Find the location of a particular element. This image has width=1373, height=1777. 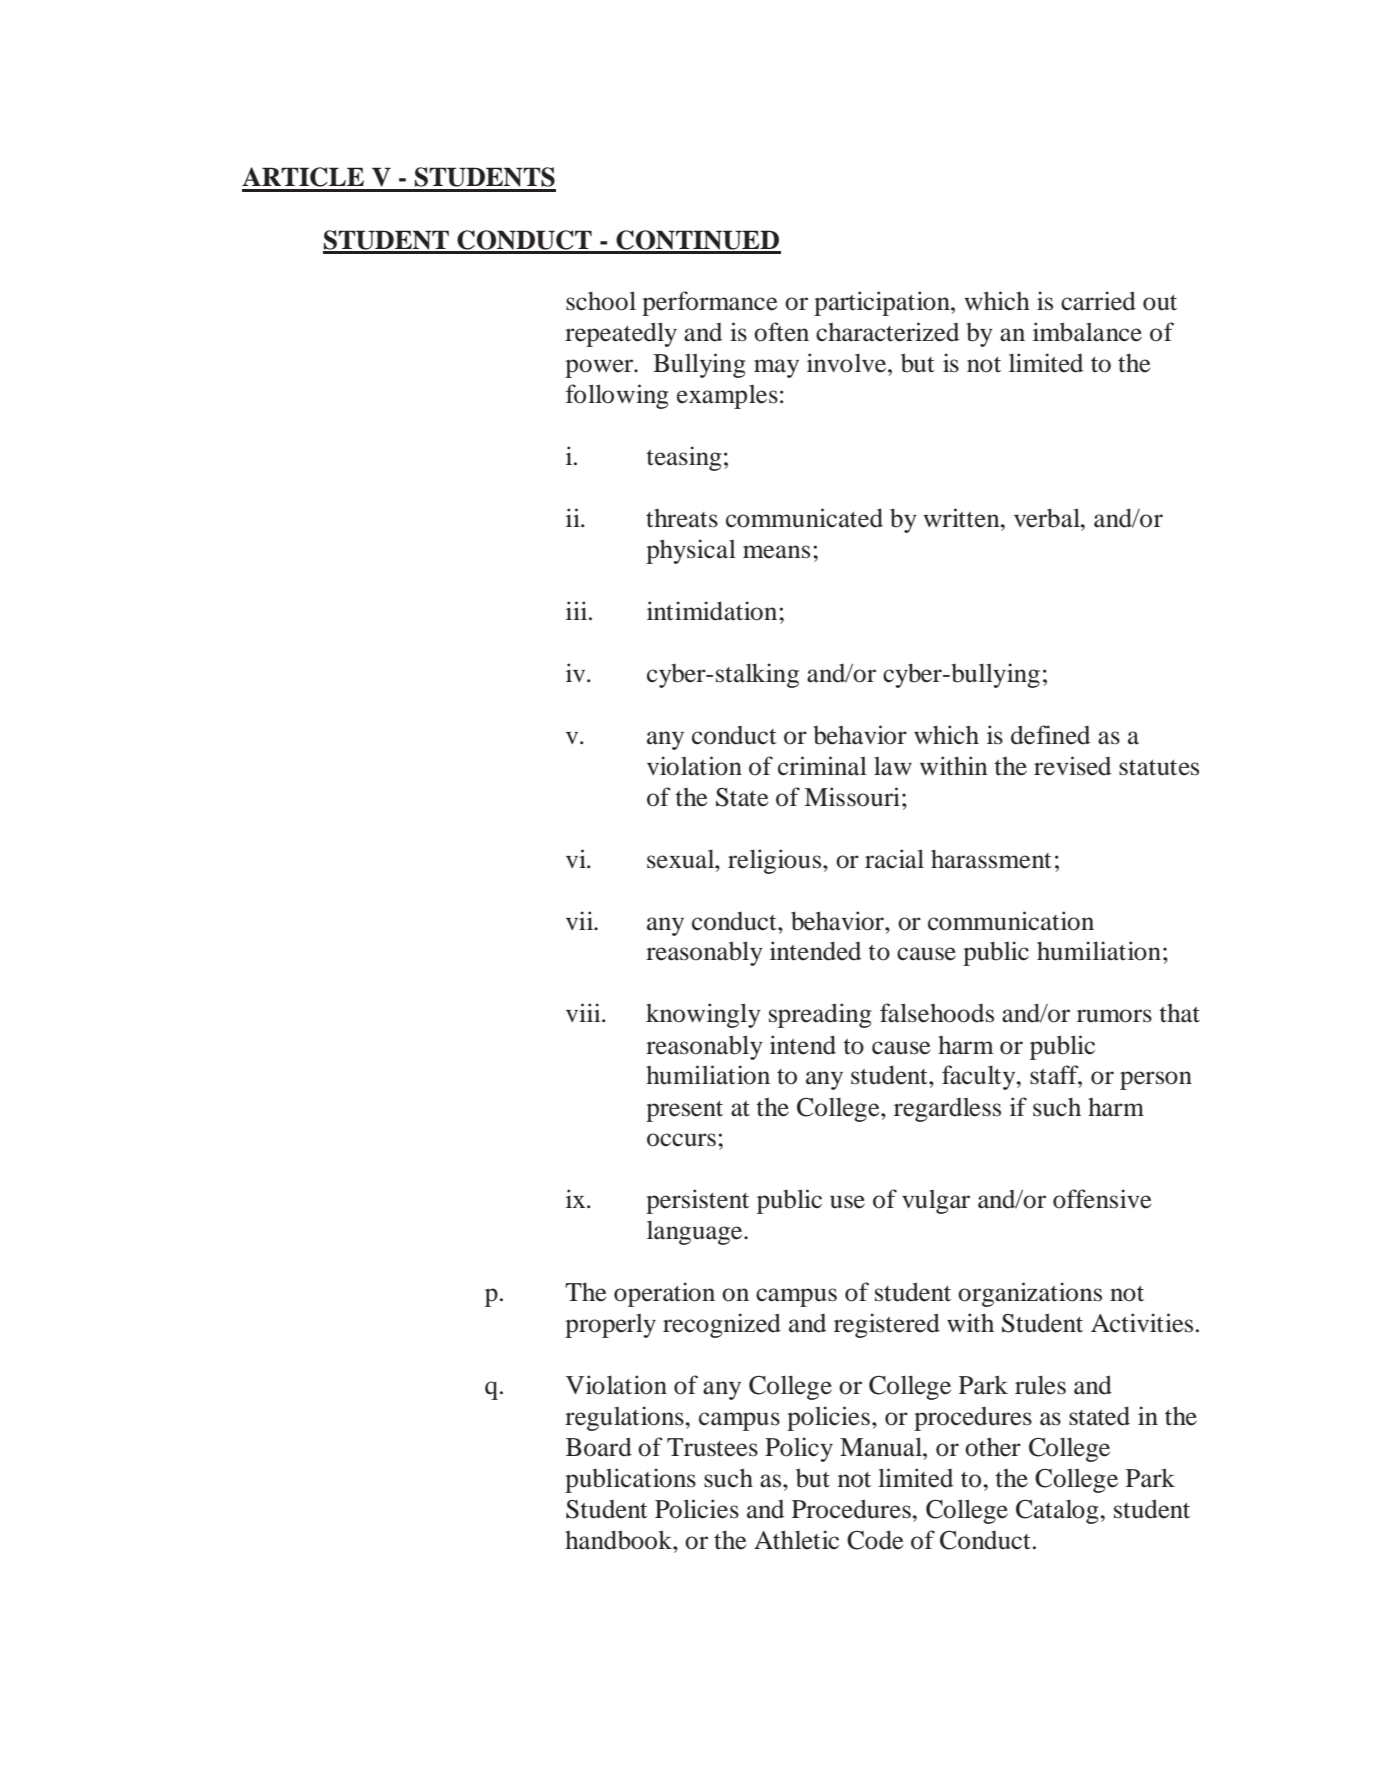

racial is located at coordinates (894, 859).
